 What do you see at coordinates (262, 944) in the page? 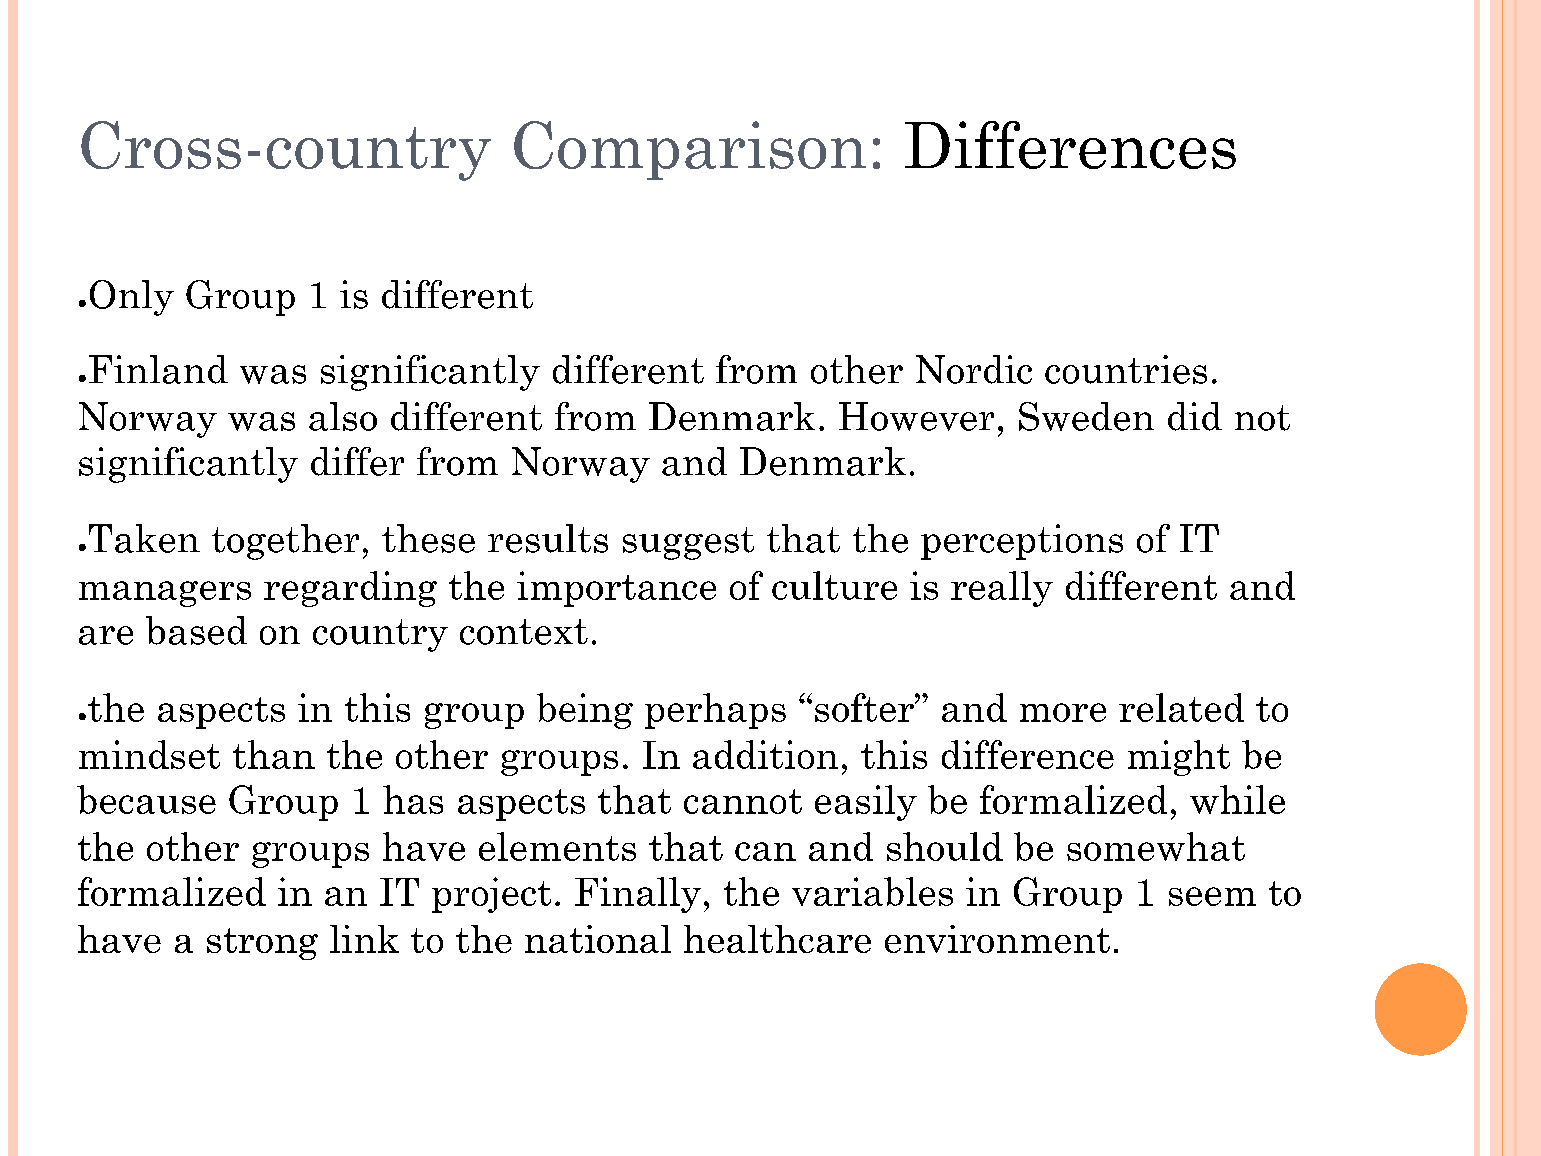
I see `strong` at bounding box center [262, 944].
